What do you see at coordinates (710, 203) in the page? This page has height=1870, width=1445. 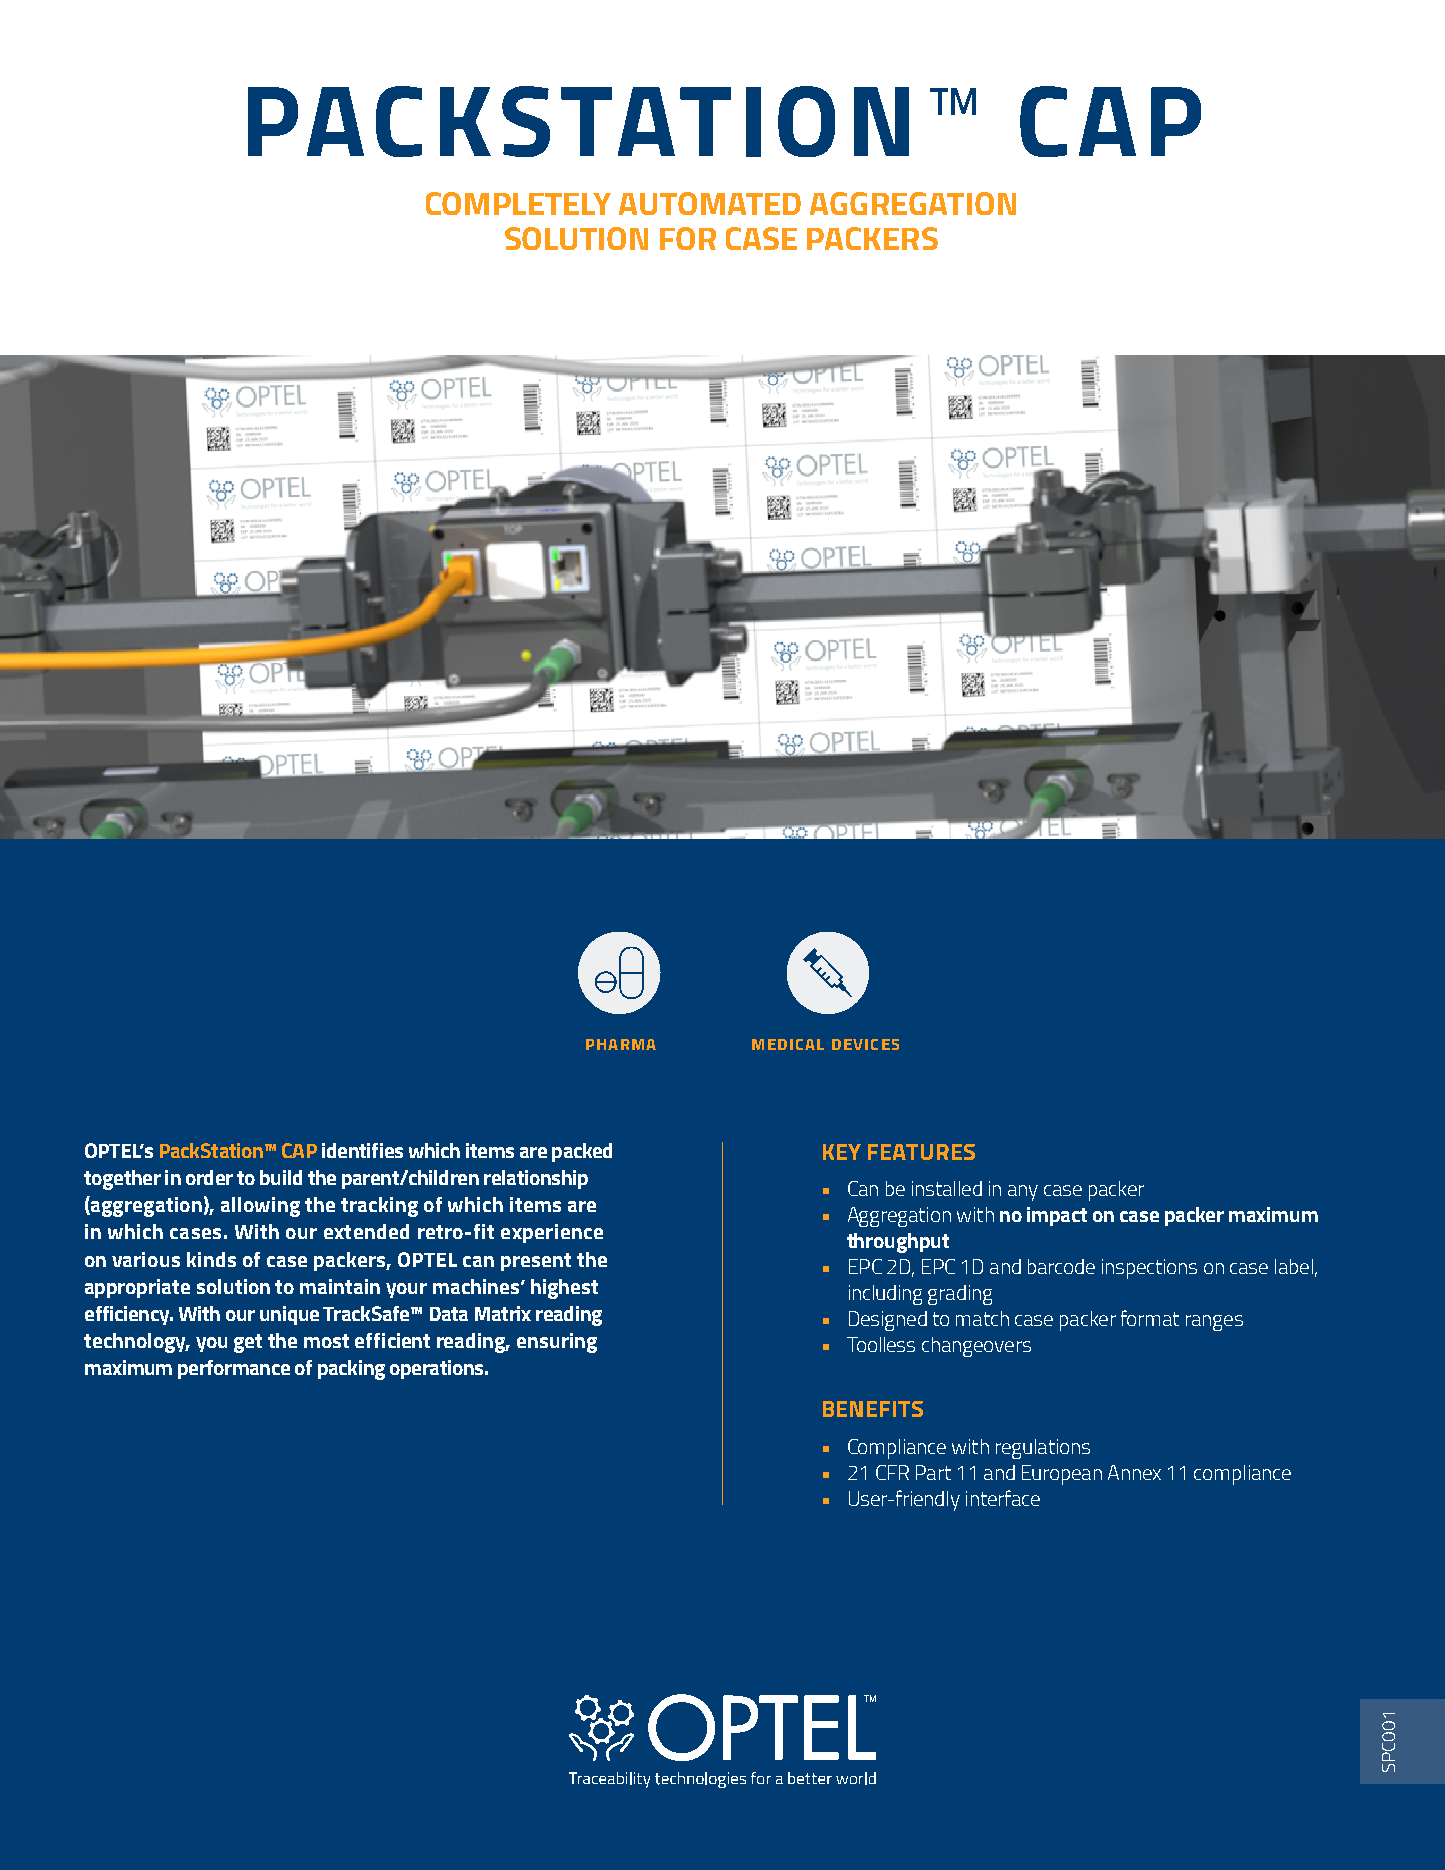 I see `AUTOMATED` at bounding box center [710, 203].
